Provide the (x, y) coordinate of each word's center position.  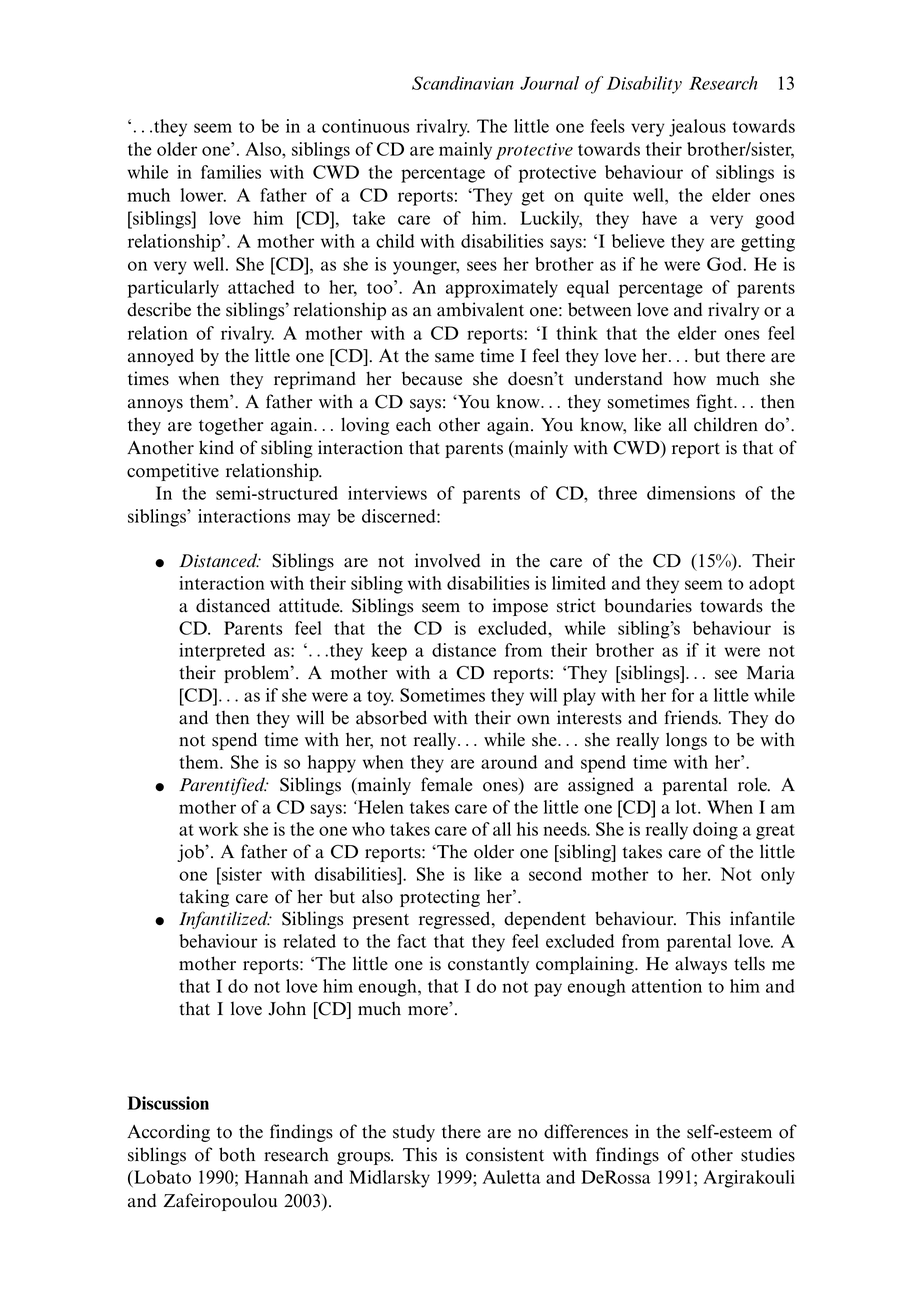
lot (687, 807)
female (446, 784)
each (413, 424)
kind (216, 447)
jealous (697, 128)
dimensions (691, 493)
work (219, 829)
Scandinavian (463, 83)
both (237, 1154)
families (231, 172)
